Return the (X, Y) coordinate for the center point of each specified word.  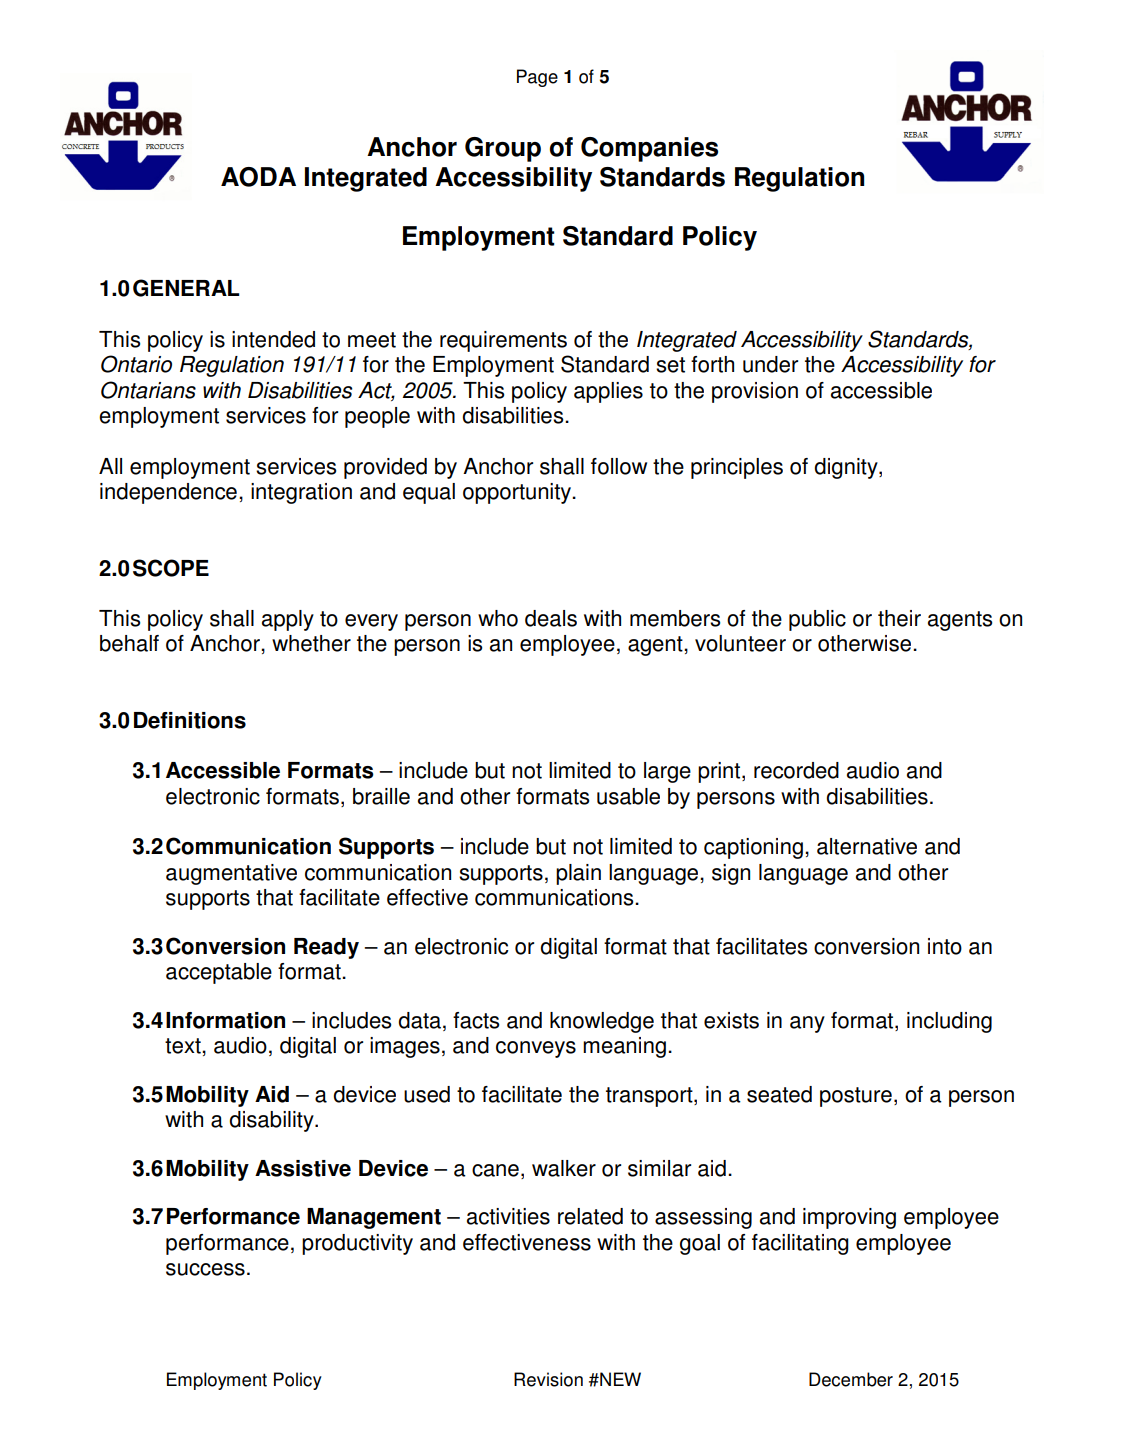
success (205, 1269)
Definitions (190, 720)
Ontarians (148, 390)
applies (608, 392)
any (807, 1024)
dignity (847, 468)
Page (537, 78)
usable (628, 796)
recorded (796, 770)
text (184, 1046)
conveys (536, 1049)
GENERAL (186, 288)
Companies (649, 149)
